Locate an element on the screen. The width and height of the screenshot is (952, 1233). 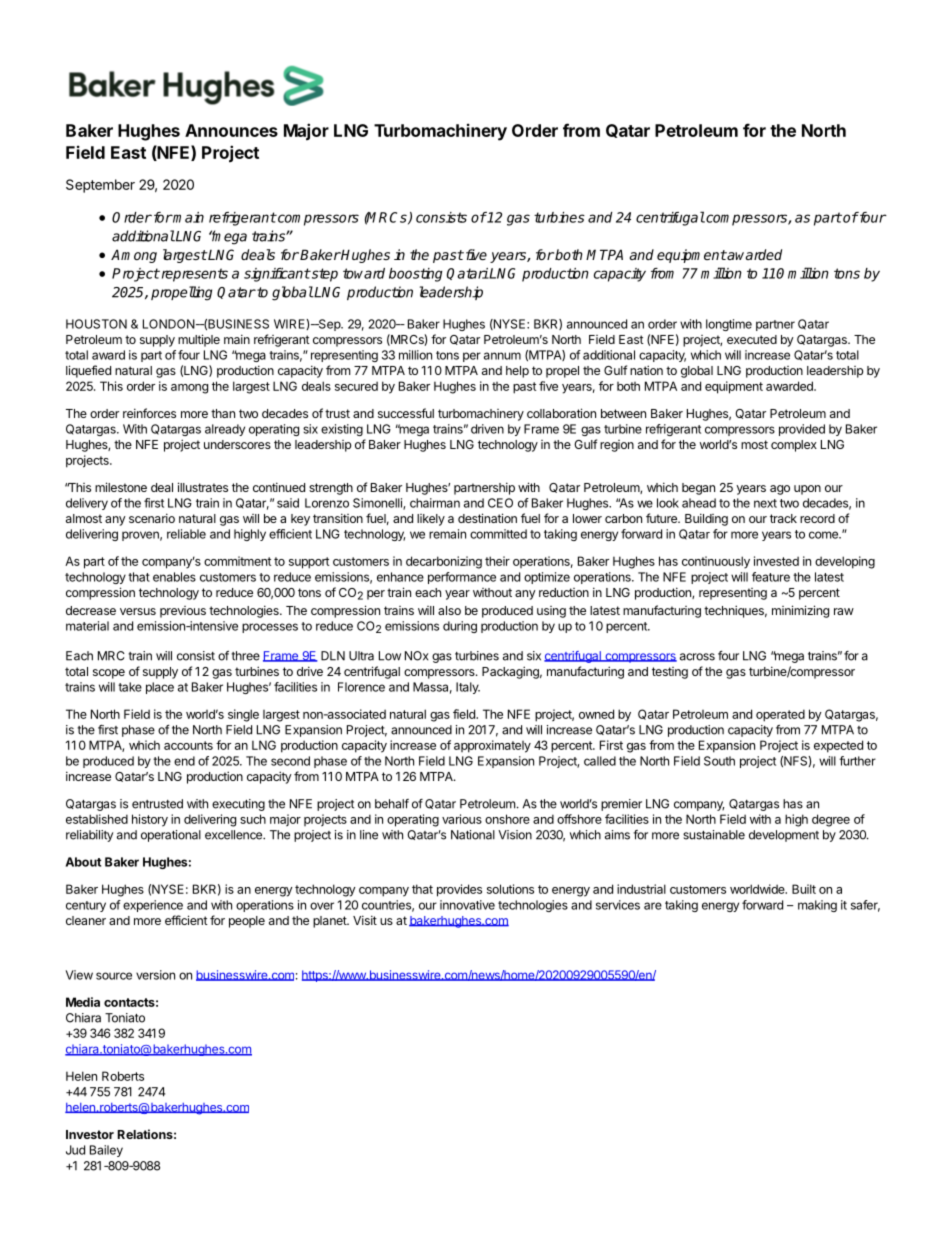
successful is located at coordinates (406, 413).
